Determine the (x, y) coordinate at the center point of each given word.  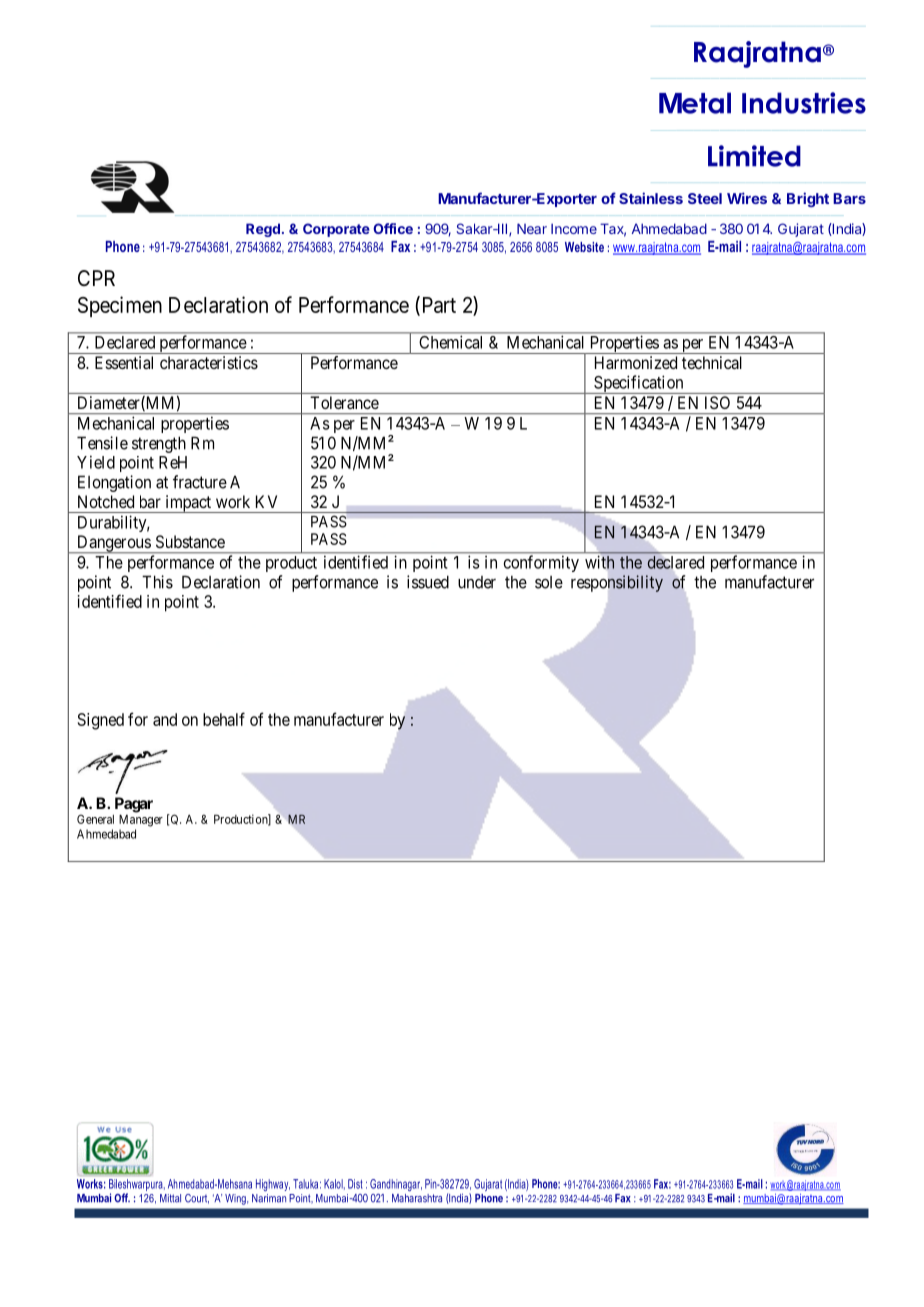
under (477, 582)
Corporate (336, 230)
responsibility (617, 583)
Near (532, 228)
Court (197, 1199)
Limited (754, 156)
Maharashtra (417, 1198)
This (157, 582)
